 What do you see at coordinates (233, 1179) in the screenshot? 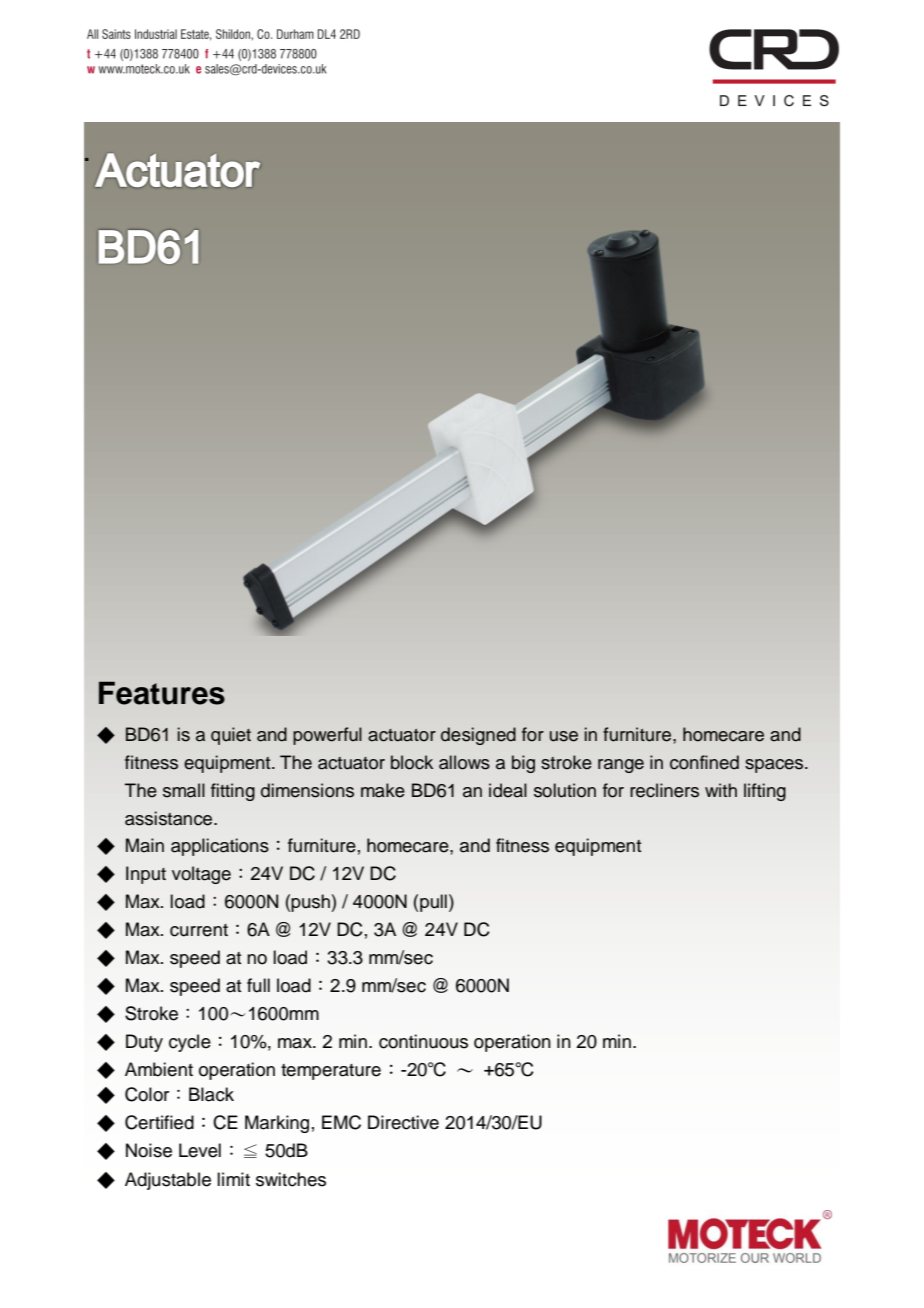
I see `limit` at bounding box center [233, 1179].
